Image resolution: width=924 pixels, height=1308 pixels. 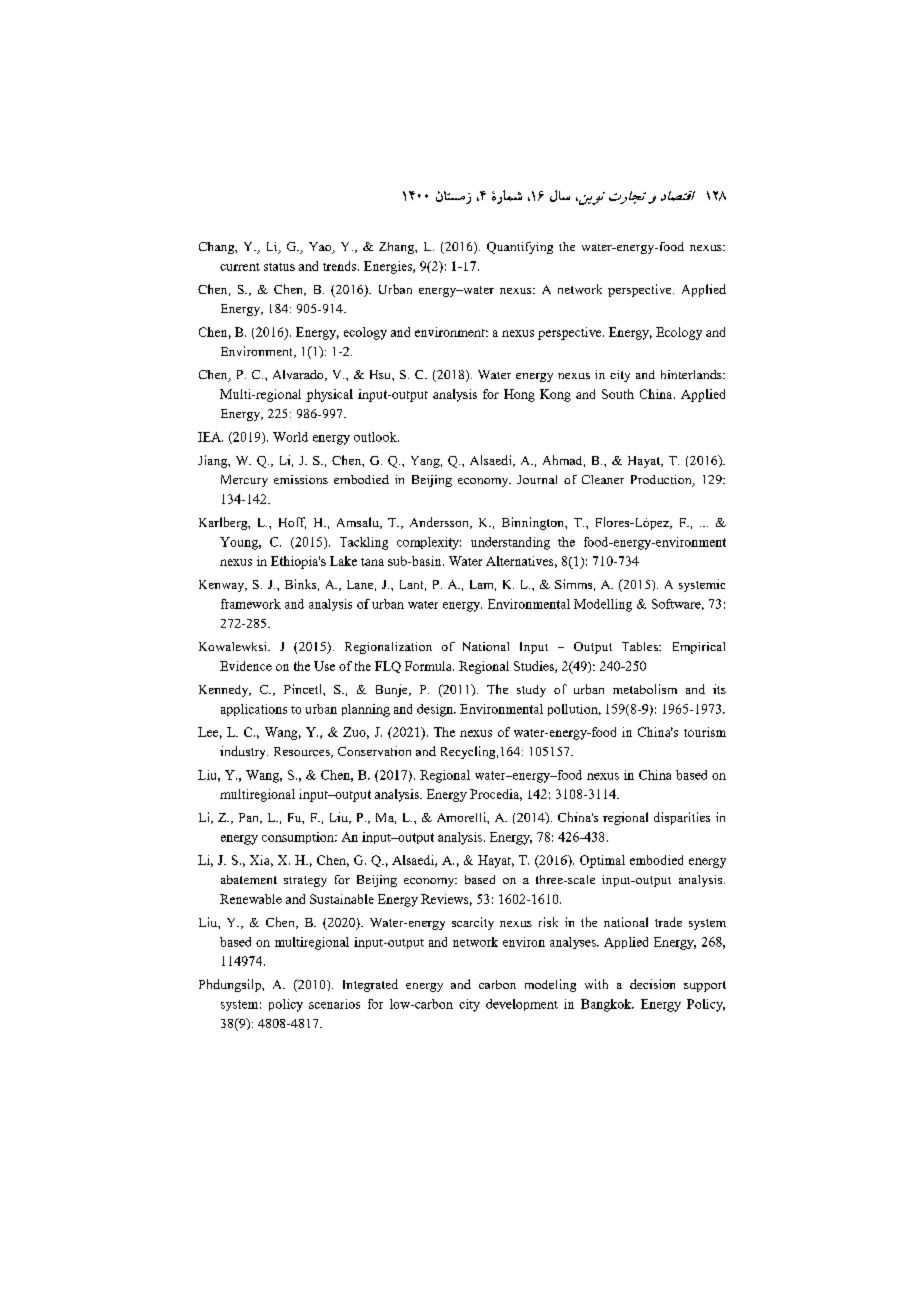 What do you see at coordinates (250, 818) in the document?
I see `Pan` at bounding box center [250, 818].
